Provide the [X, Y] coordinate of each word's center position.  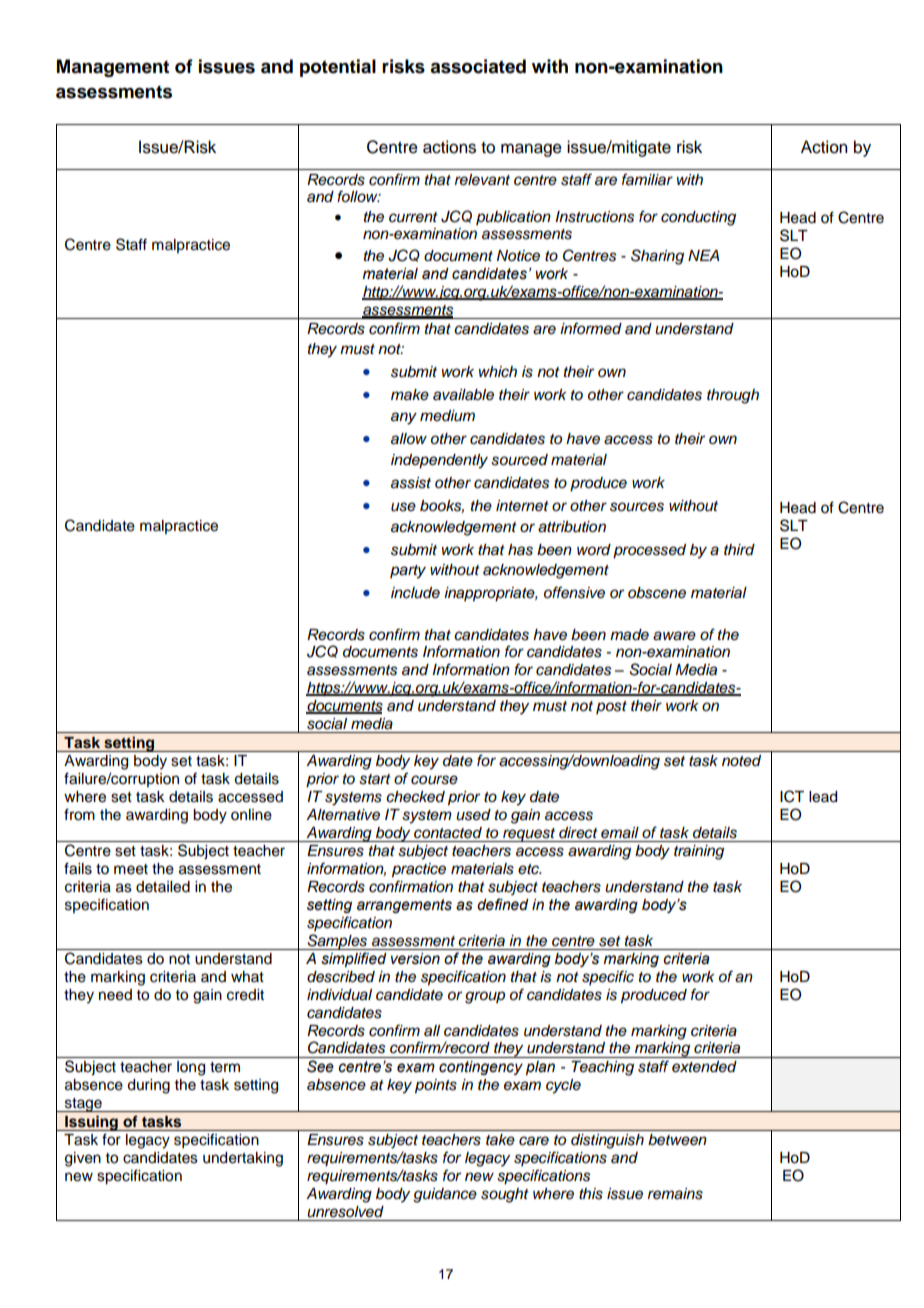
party [408, 572]
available [463, 395]
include [415, 593]
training [699, 852]
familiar [647, 179]
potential [338, 68]
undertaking [243, 1159]
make [410, 395]
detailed [163, 887]
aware [674, 636]
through [733, 396]
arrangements [404, 906]
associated [478, 66]
